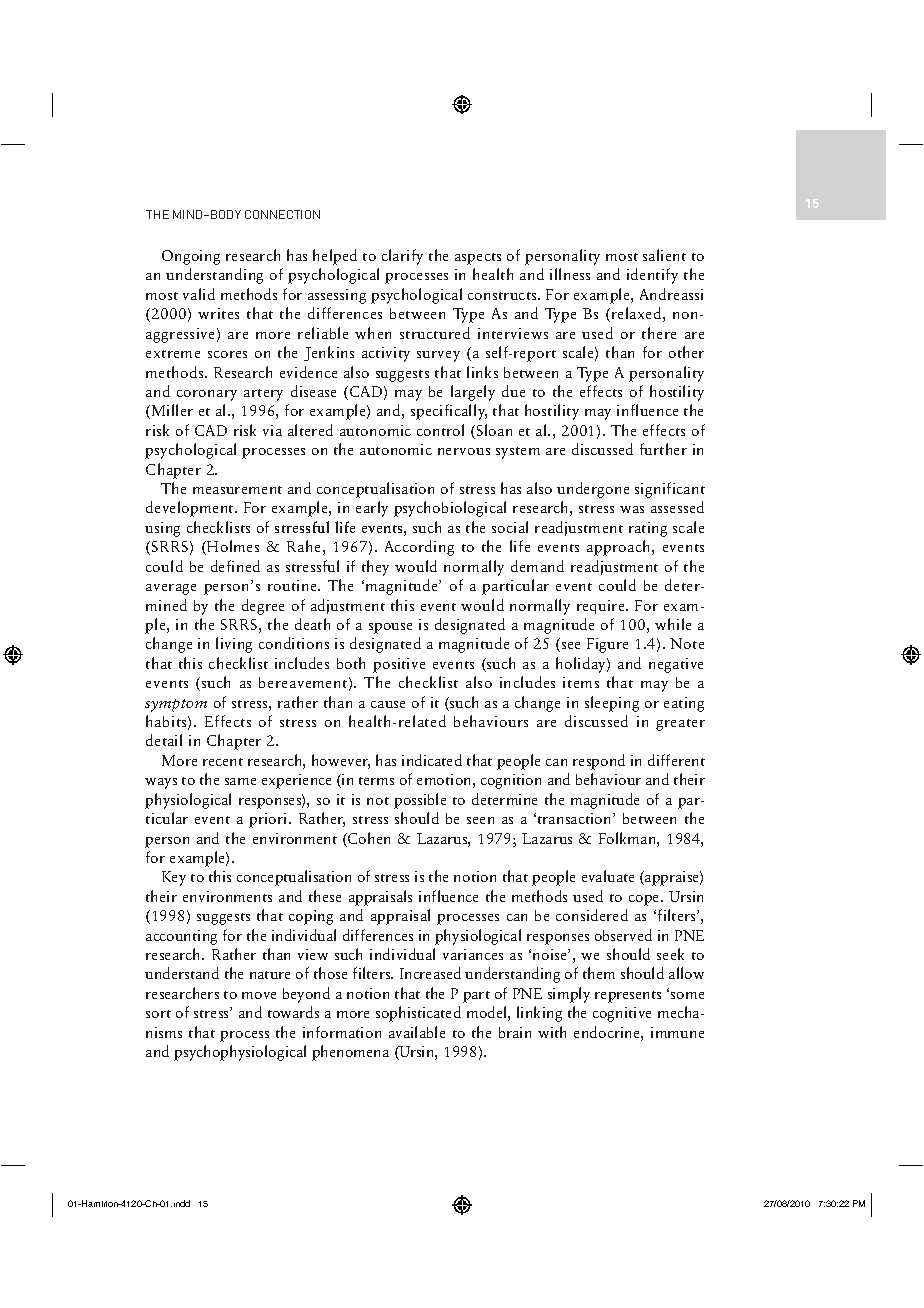 This page has height=1308, width=924. Describe the element at coordinates (420, 801) in the page. I see `possible` at that location.
